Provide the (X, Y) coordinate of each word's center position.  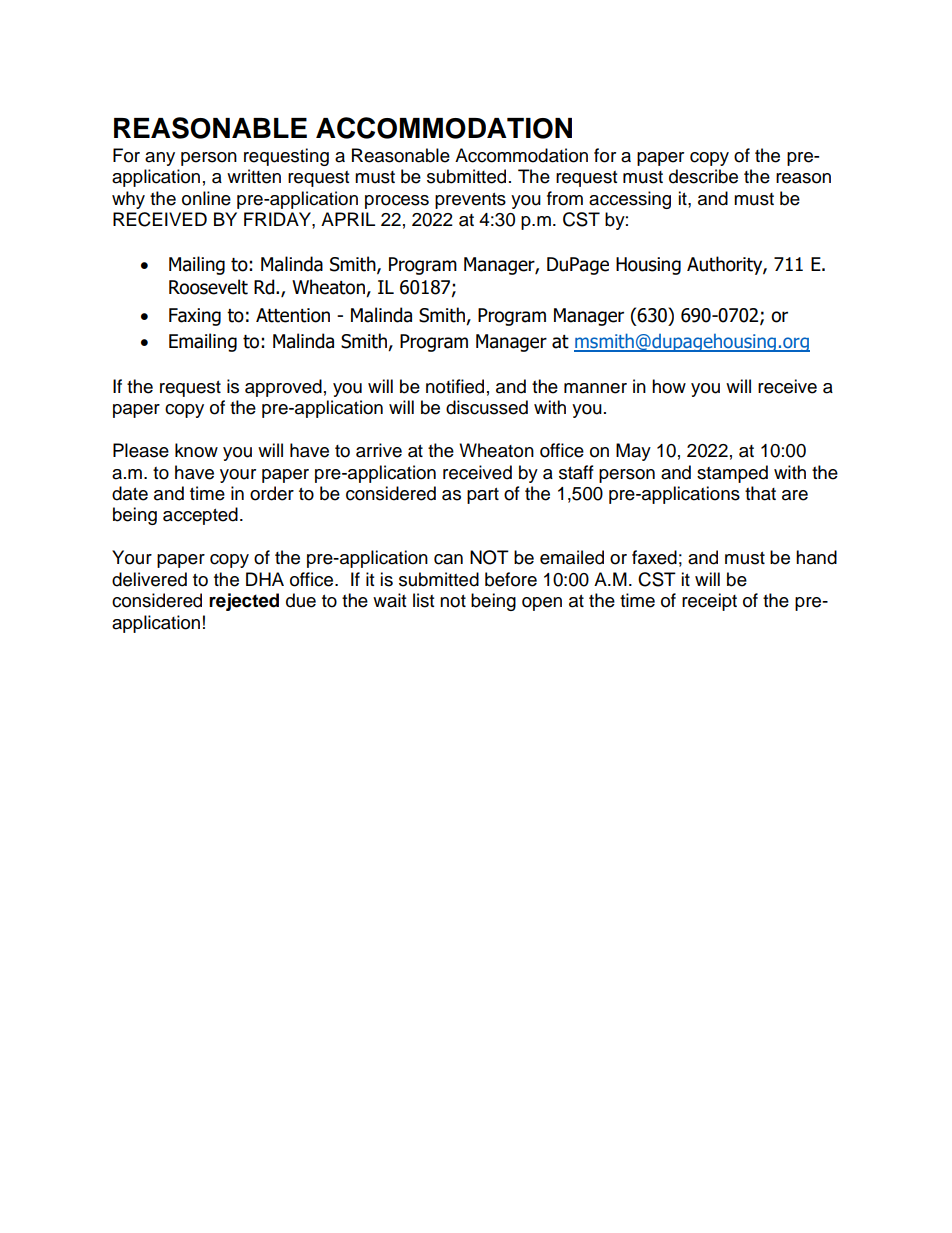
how (669, 386)
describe (703, 176)
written (254, 176)
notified (455, 386)
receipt (709, 602)
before (511, 579)
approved (283, 388)
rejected (244, 602)
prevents (470, 201)
